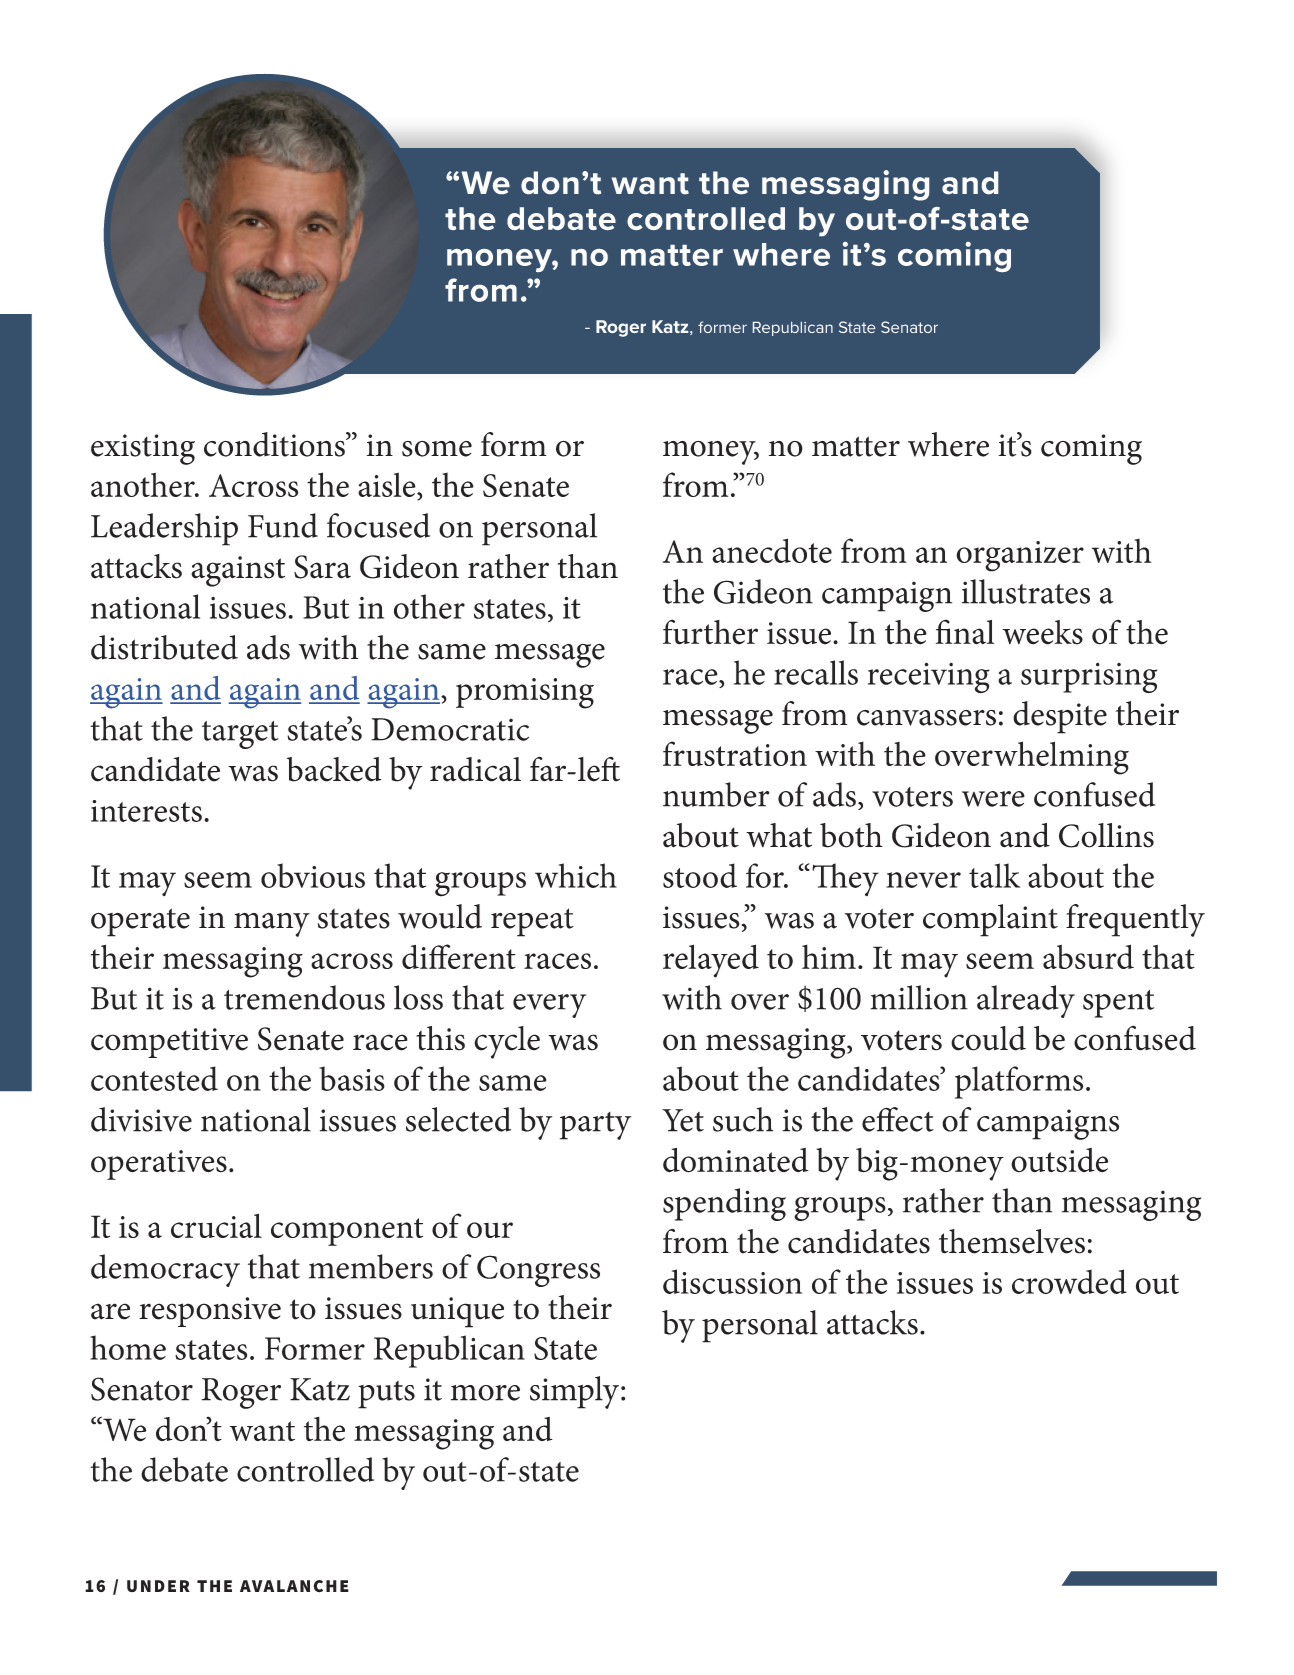 The image size is (1294, 1675). What do you see at coordinates (1020, 556) in the document?
I see `organizer` at bounding box center [1020, 556].
